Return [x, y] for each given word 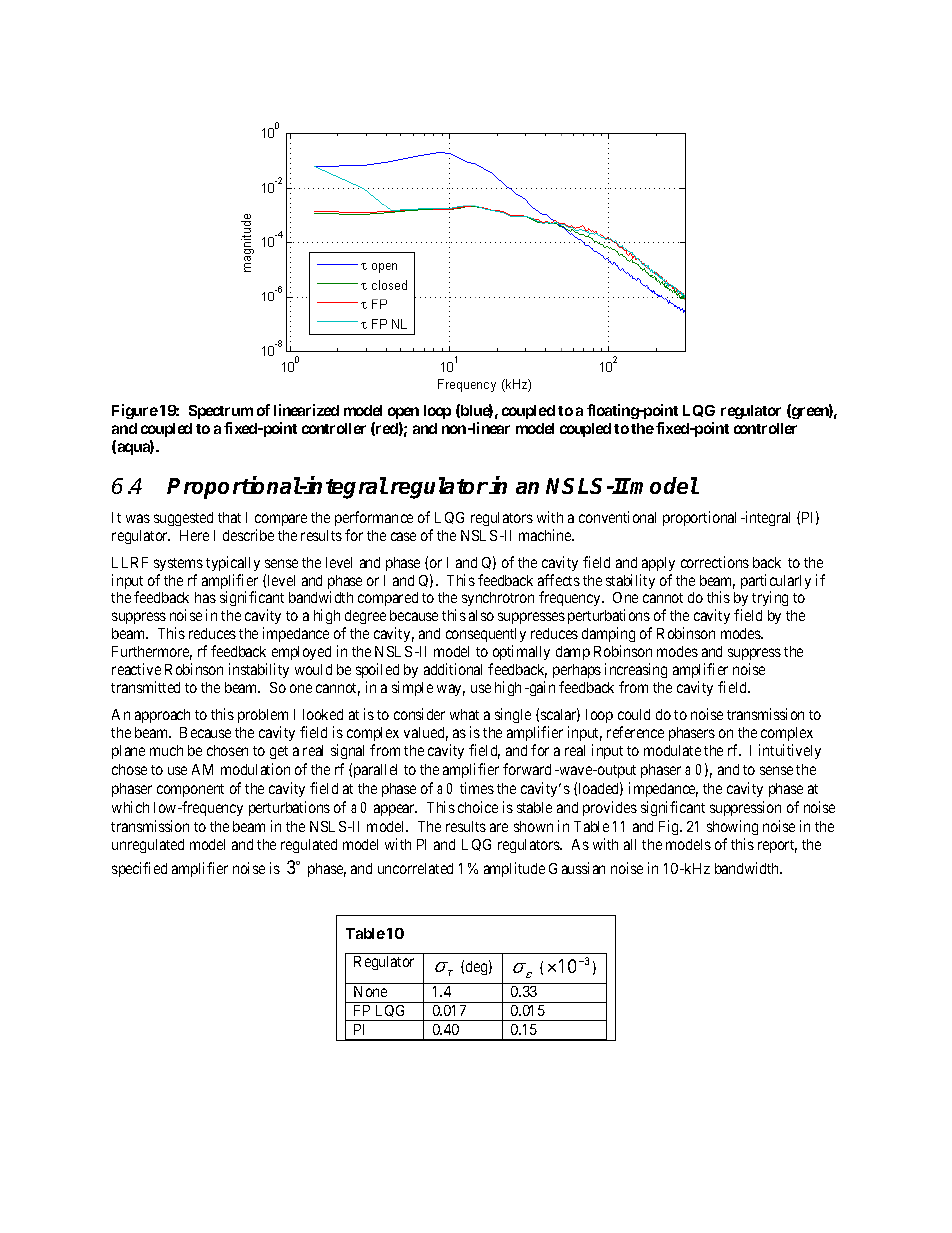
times [477, 788]
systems [178, 564]
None [370, 991]
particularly [776, 583]
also [481, 615]
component [190, 790]
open [403, 413]
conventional [617, 517]
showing [732, 827]
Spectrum [221, 412]
